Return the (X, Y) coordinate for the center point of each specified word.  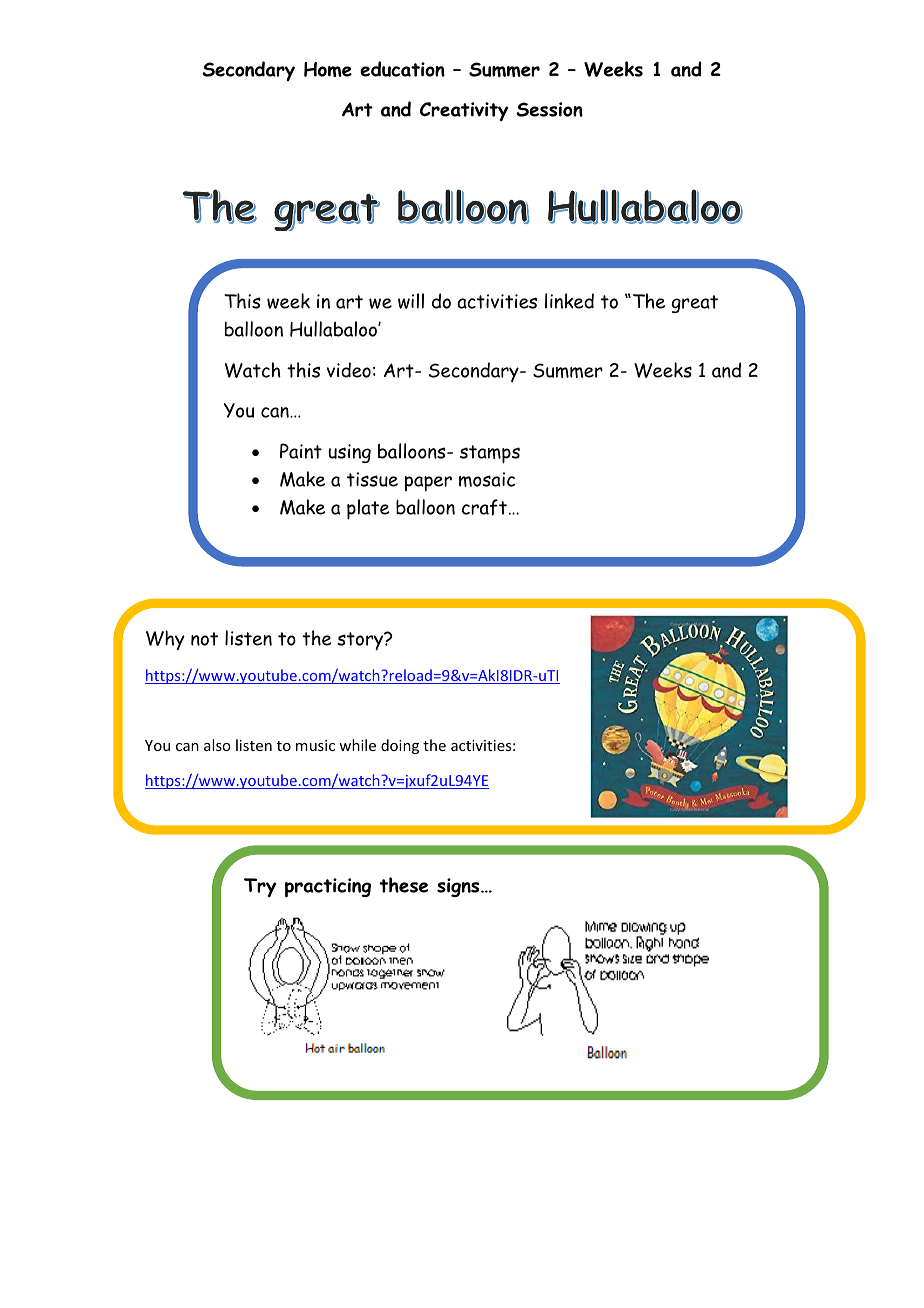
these (403, 885)
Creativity (464, 112)
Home (328, 69)
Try (260, 888)
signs (459, 887)
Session (549, 109)
